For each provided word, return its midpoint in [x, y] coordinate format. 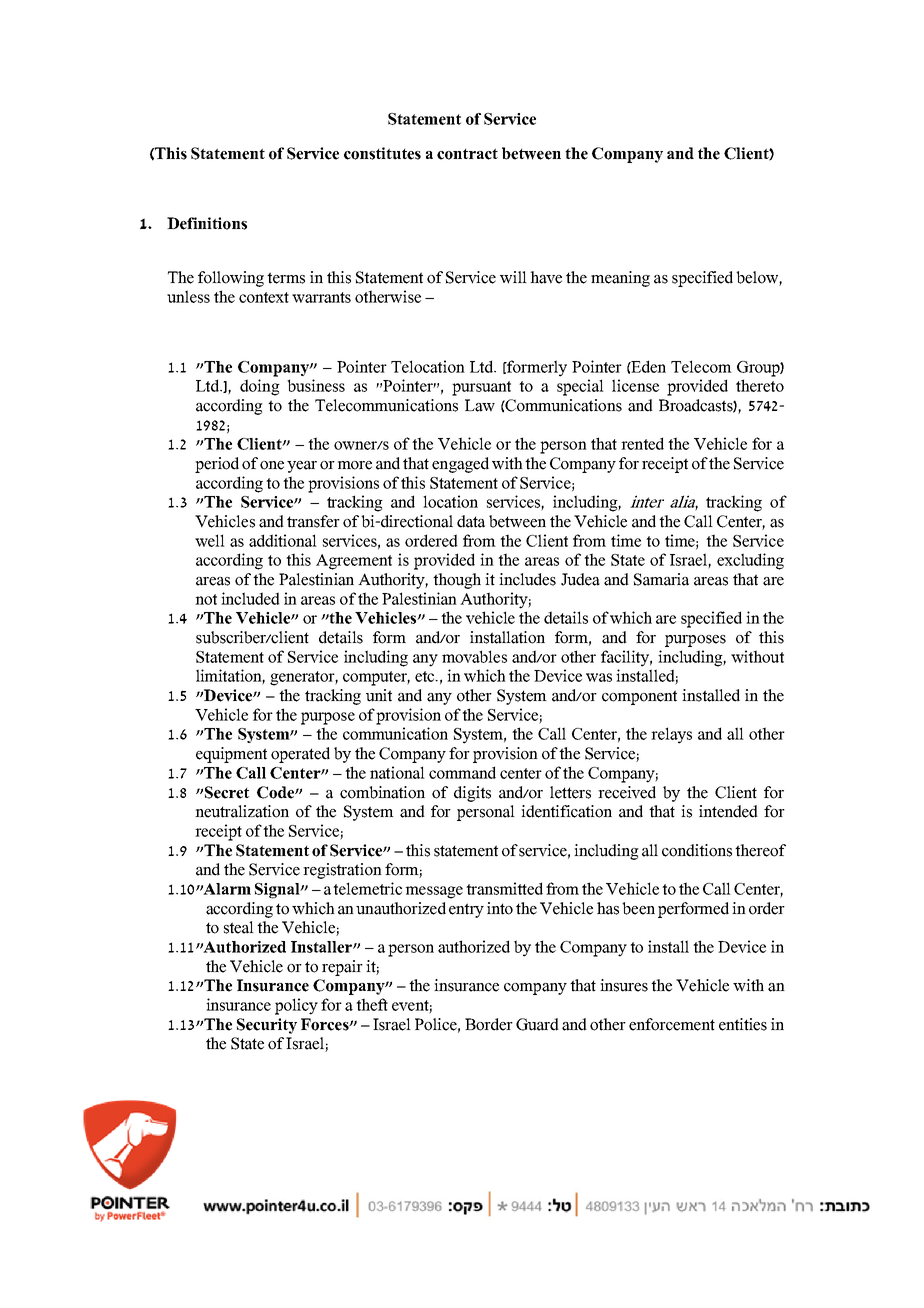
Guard [537, 1024]
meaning [620, 279]
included [250, 598]
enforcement [672, 1024]
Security [267, 1026]
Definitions [207, 223]
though [457, 581]
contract [467, 154]
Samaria [661, 579]
